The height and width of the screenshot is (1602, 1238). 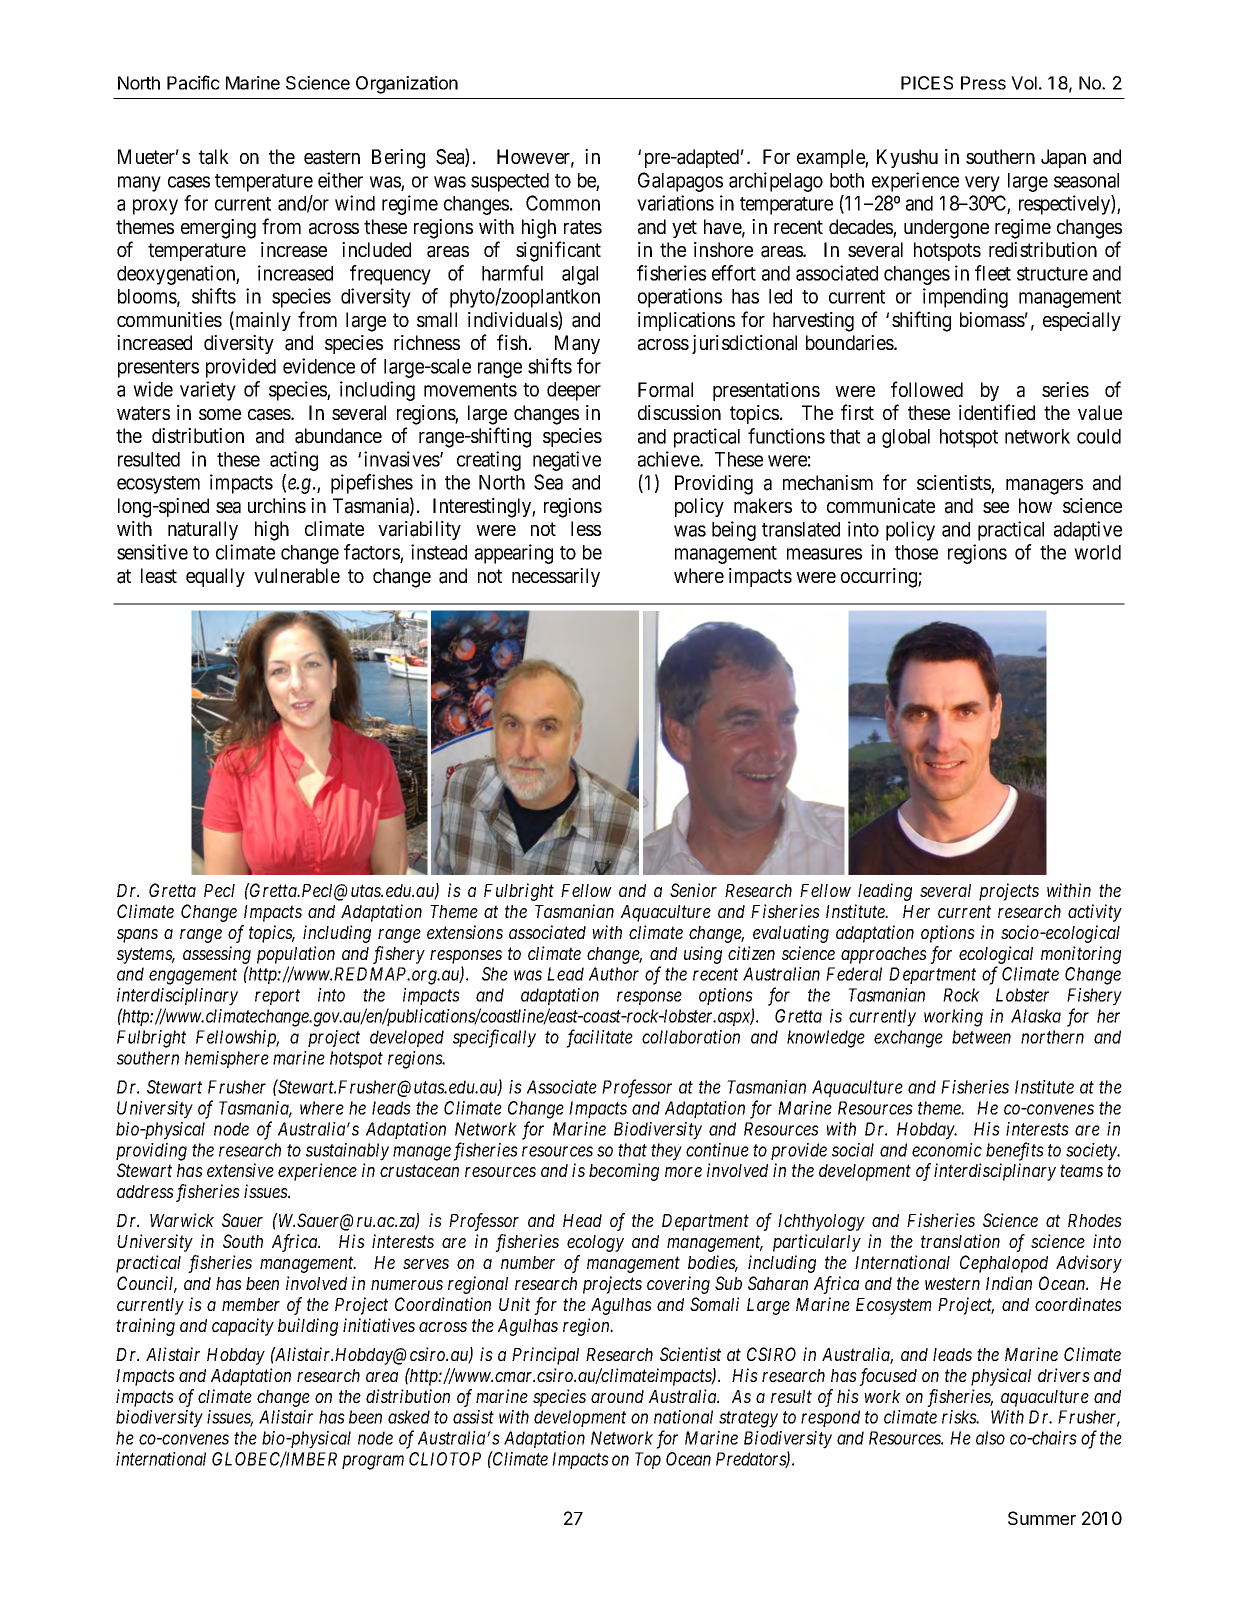 I want to click on some, so click(x=220, y=414).
